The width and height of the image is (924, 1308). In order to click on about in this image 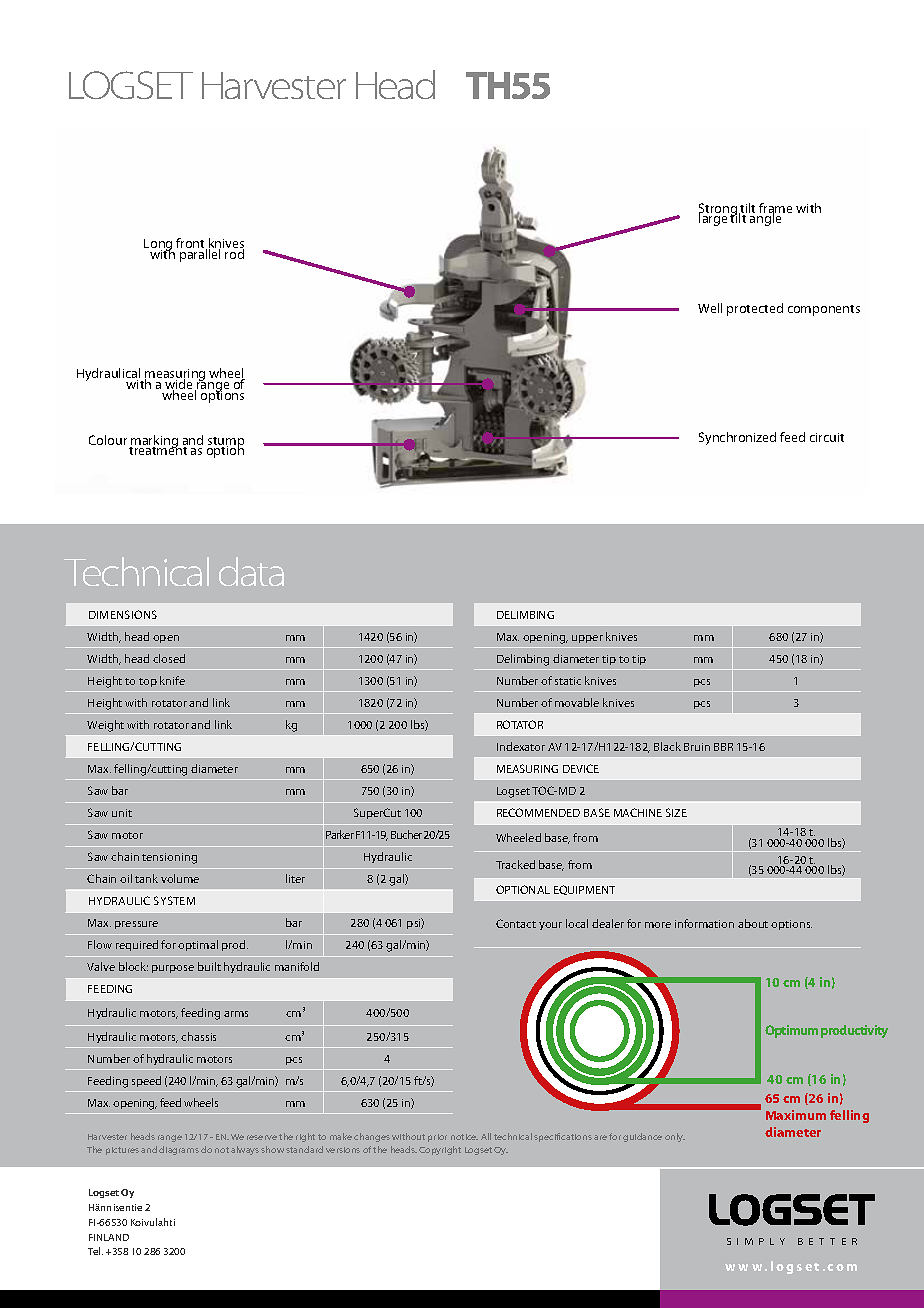, I will do `click(753, 923)`.
